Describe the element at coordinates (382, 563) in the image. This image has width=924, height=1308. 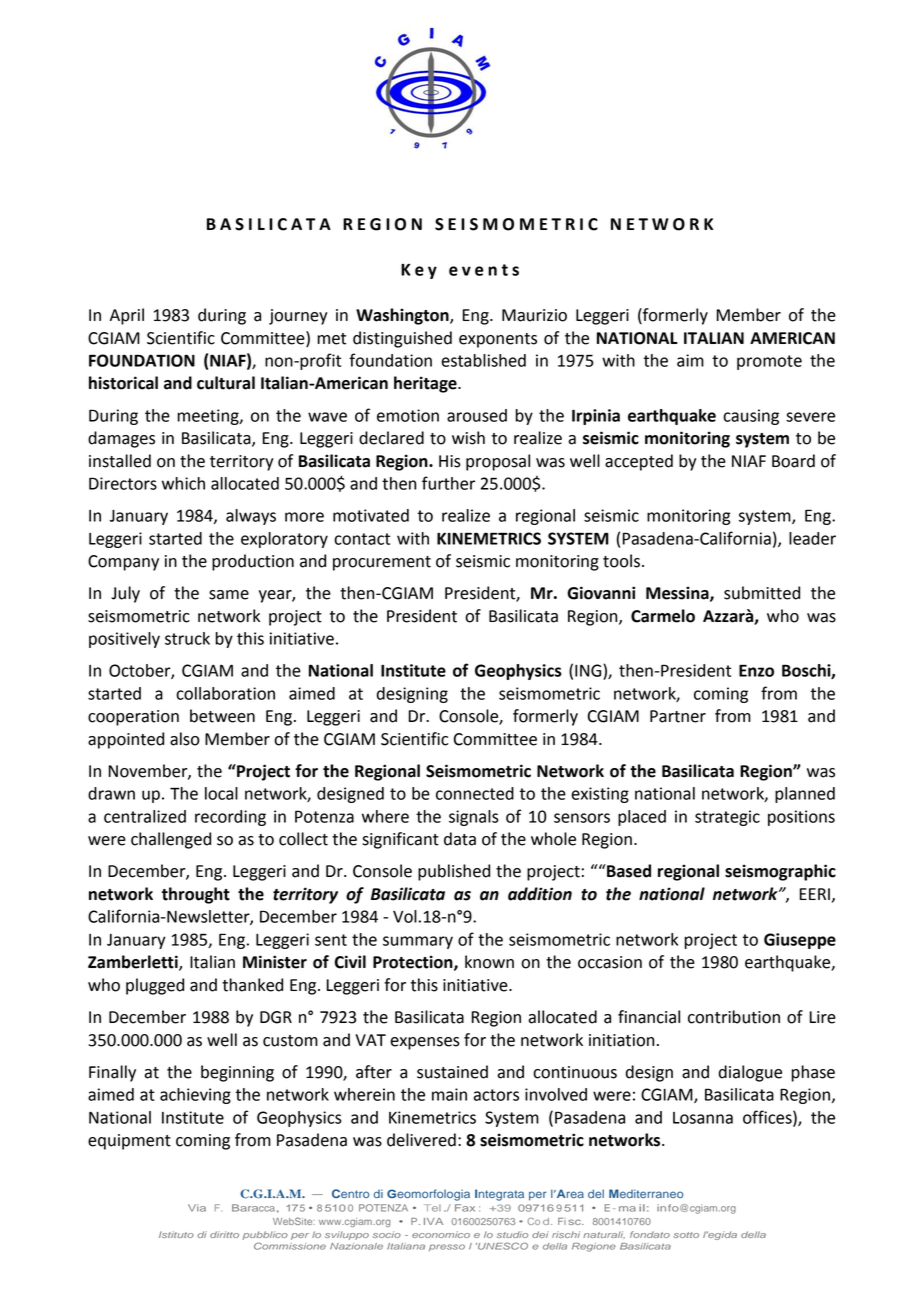
I see `procurement` at that location.
